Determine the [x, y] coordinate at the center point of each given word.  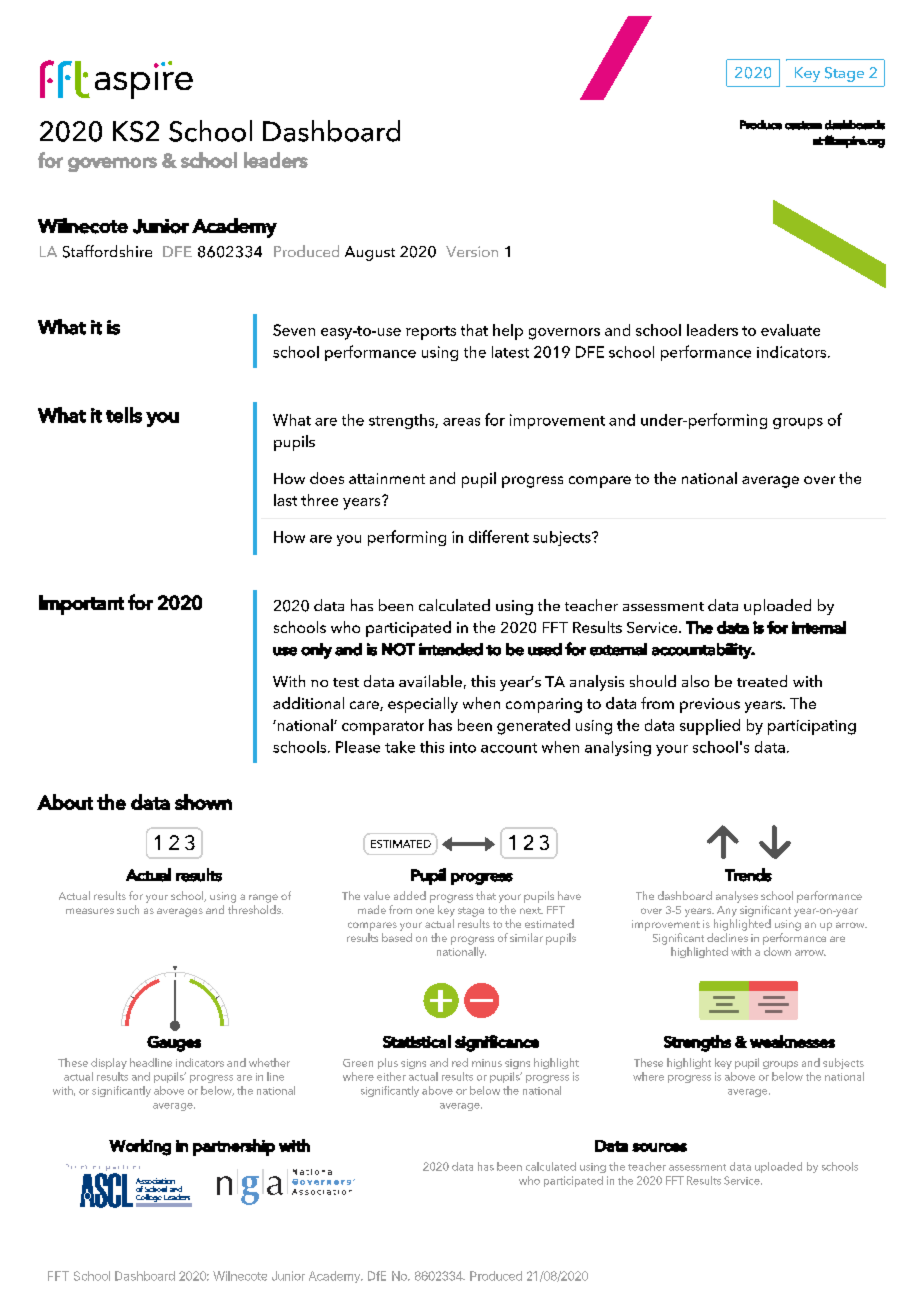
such [128, 909]
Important [81, 605]
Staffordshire [107, 251]
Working [140, 1147]
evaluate [790, 330]
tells [124, 415]
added [410, 895]
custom [803, 125]
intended [451, 649]
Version [472, 251]
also [695, 681]
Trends [748, 875]
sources [659, 1147]
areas [461, 422]
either [391, 1076]
